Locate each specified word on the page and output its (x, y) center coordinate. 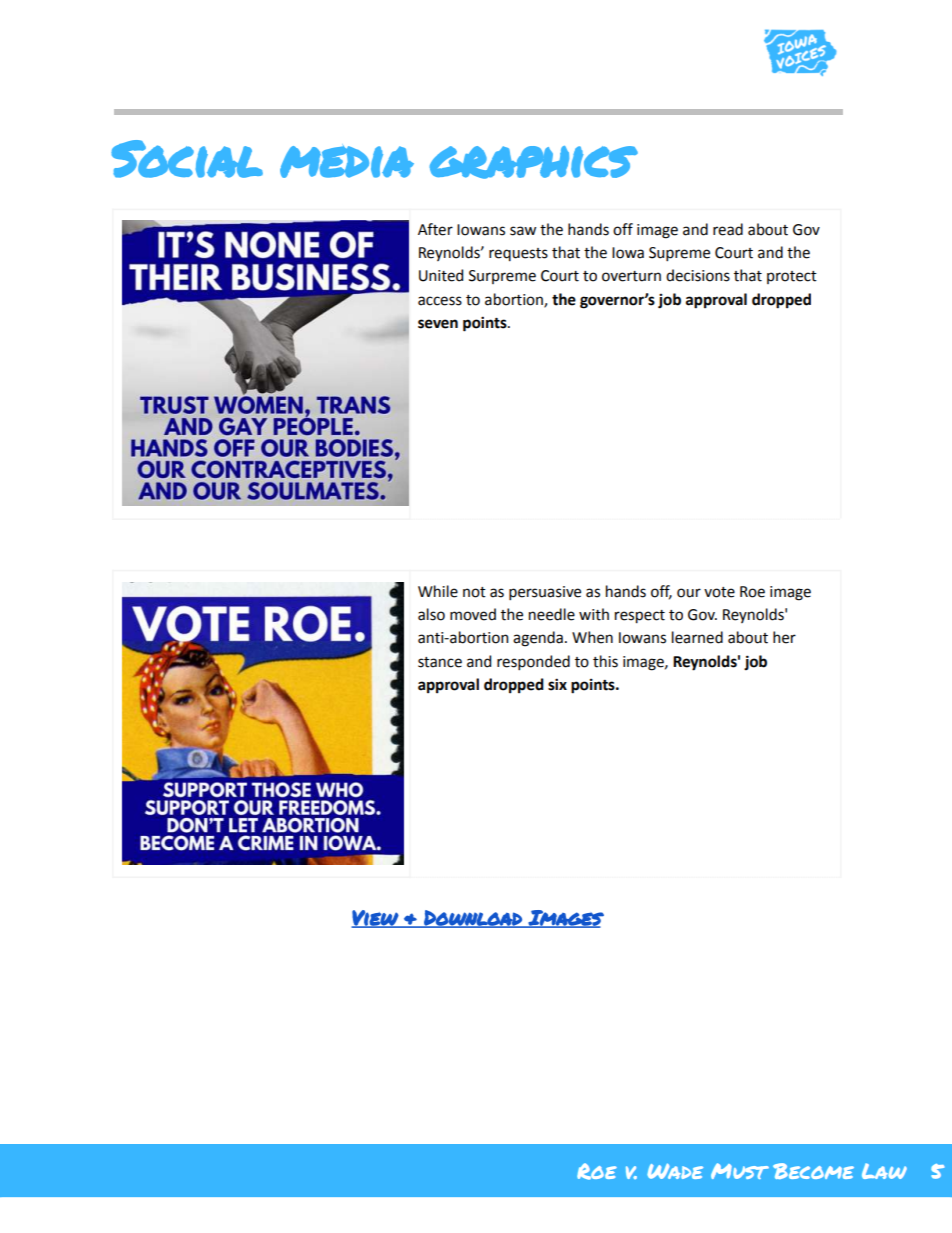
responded (533, 662)
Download (473, 919)
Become (813, 1171)
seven (438, 324)
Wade (675, 1171)
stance (440, 662)
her (784, 637)
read (728, 229)
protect (792, 277)
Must (740, 1171)
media (347, 161)
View (375, 919)
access (440, 301)
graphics (534, 162)
